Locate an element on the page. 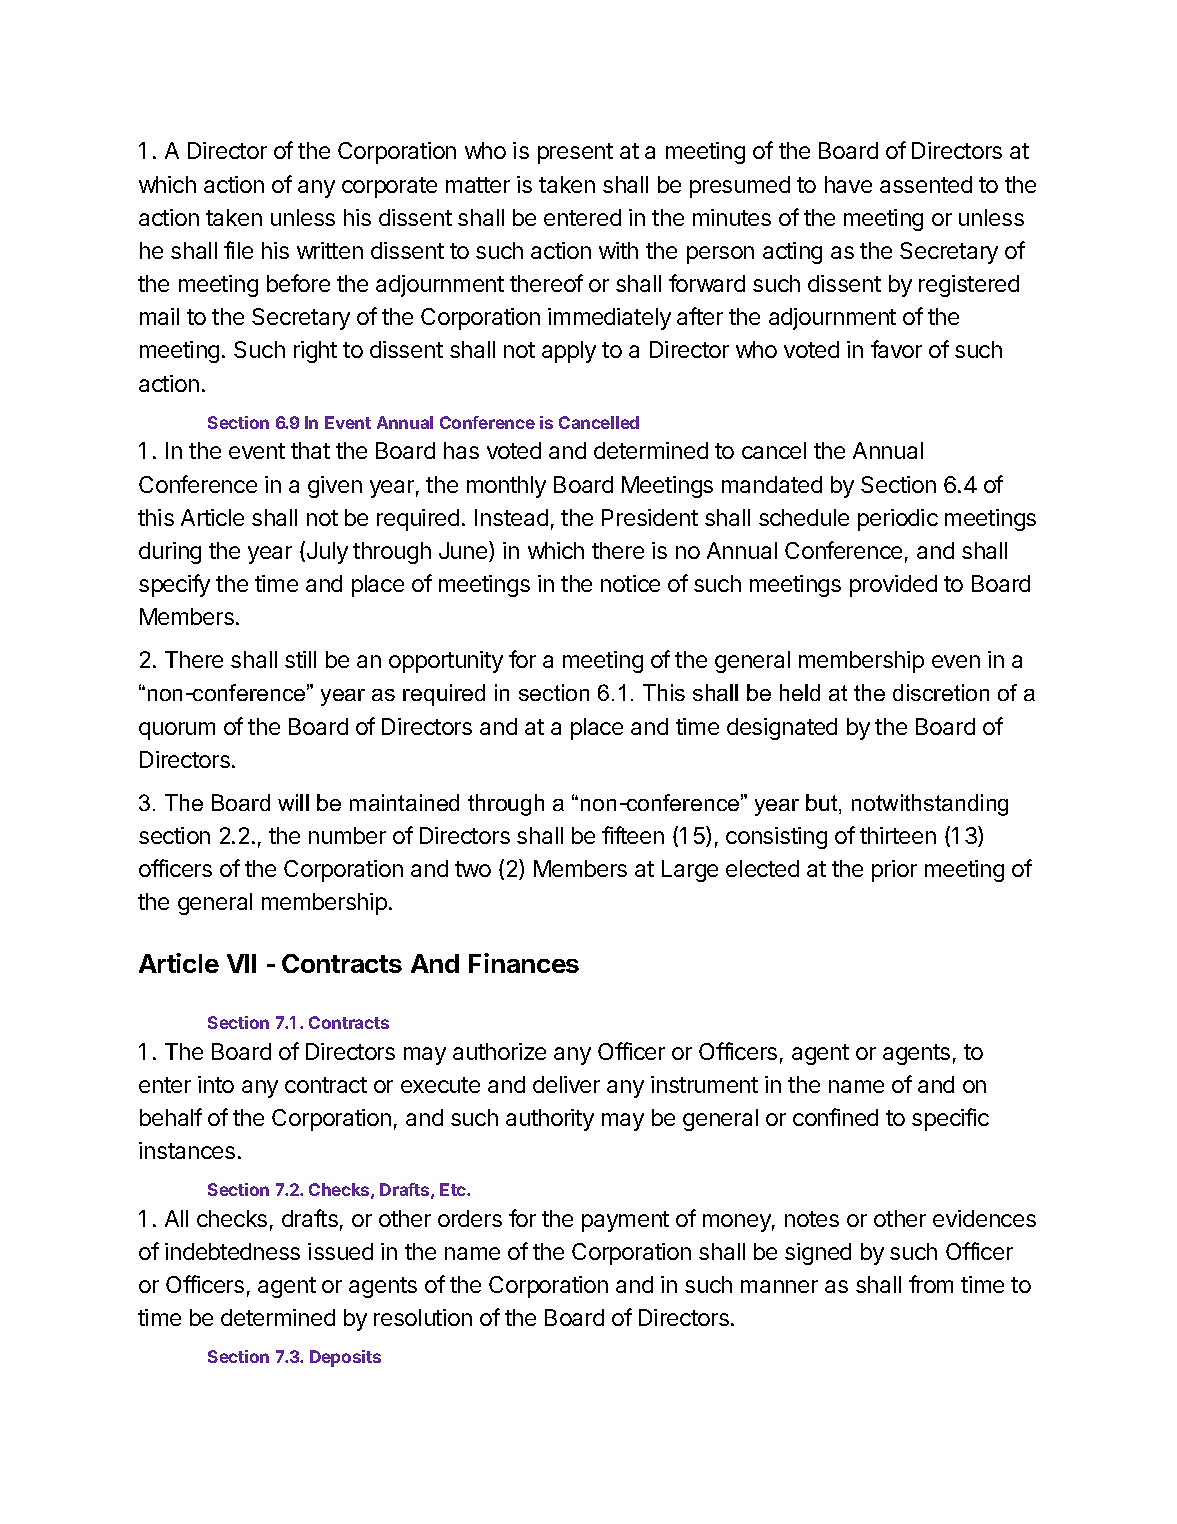 This page has width=1177, height=1524. payment is located at coordinates (625, 1221).
